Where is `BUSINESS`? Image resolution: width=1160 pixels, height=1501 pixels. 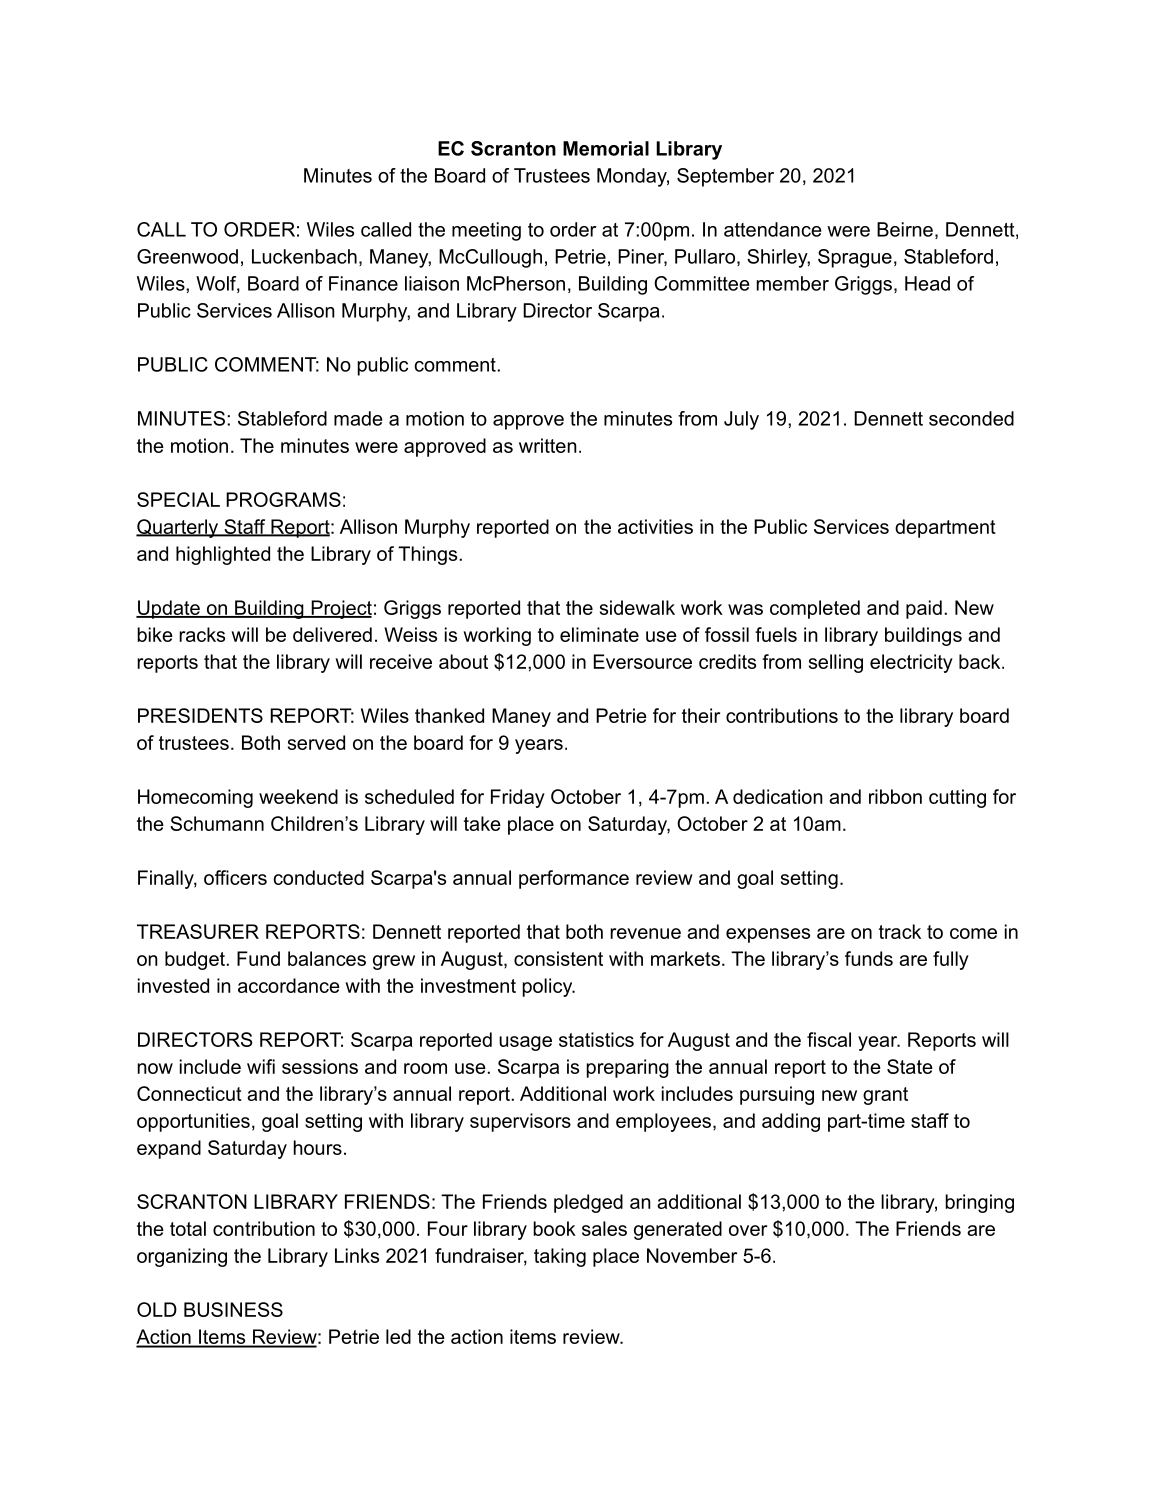
BUSINESS is located at coordinates (233, 1309).
